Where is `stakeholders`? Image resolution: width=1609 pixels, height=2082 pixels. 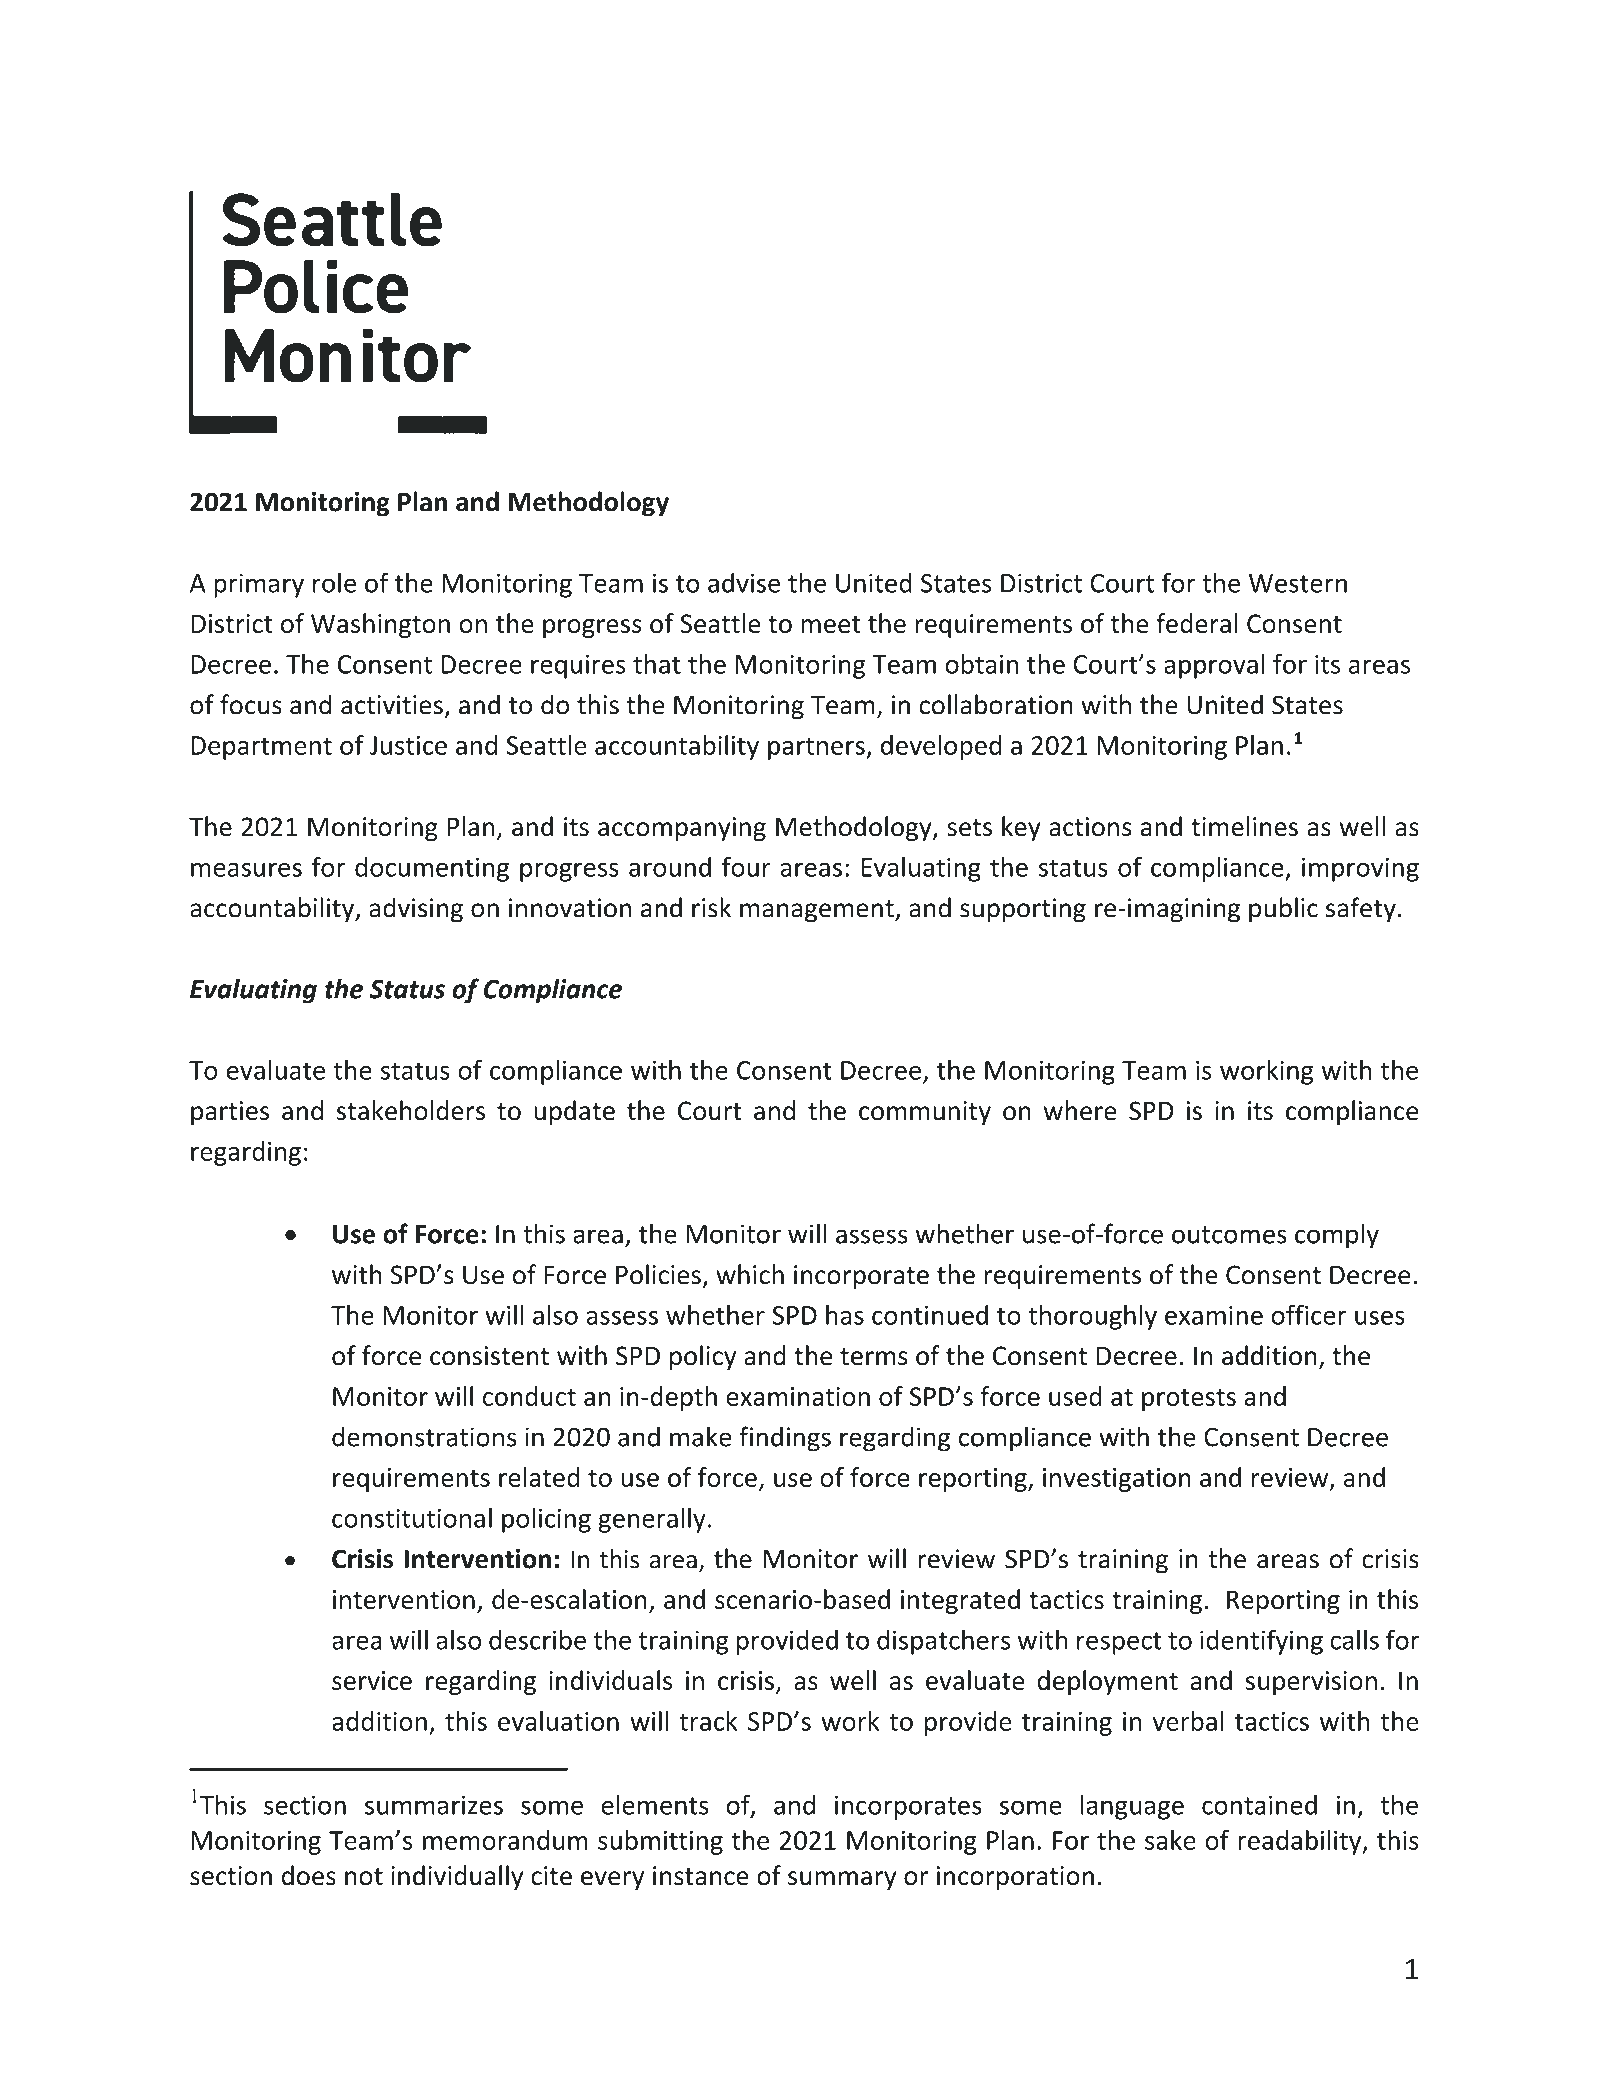
stakeholders is located at coordinates (411, 1110).
